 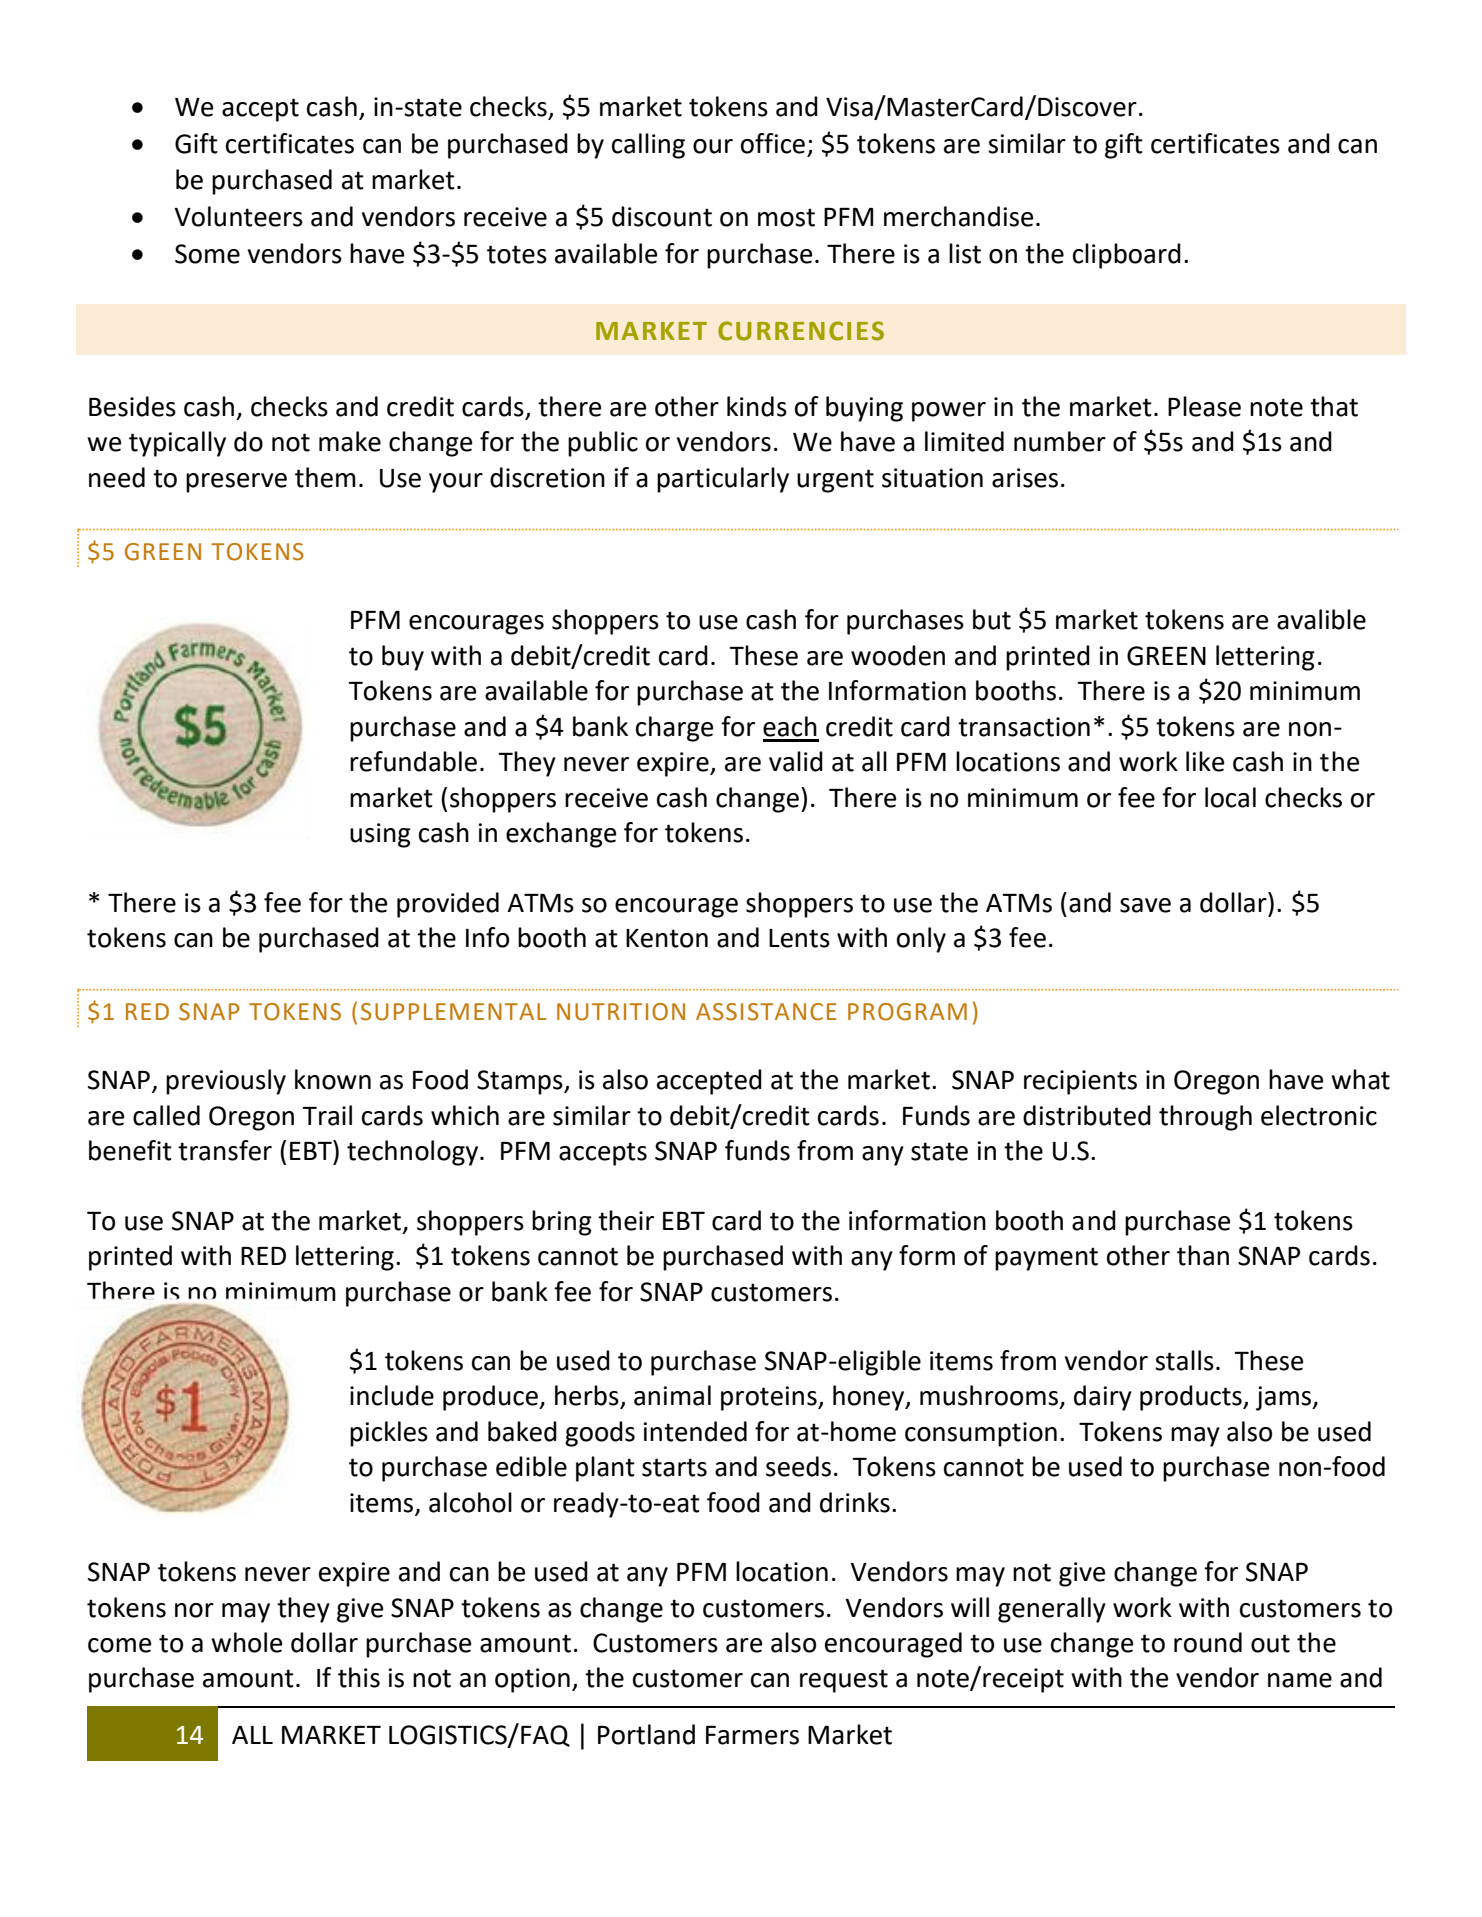 I want to click on merchandise, so click(x=958, y=216).
